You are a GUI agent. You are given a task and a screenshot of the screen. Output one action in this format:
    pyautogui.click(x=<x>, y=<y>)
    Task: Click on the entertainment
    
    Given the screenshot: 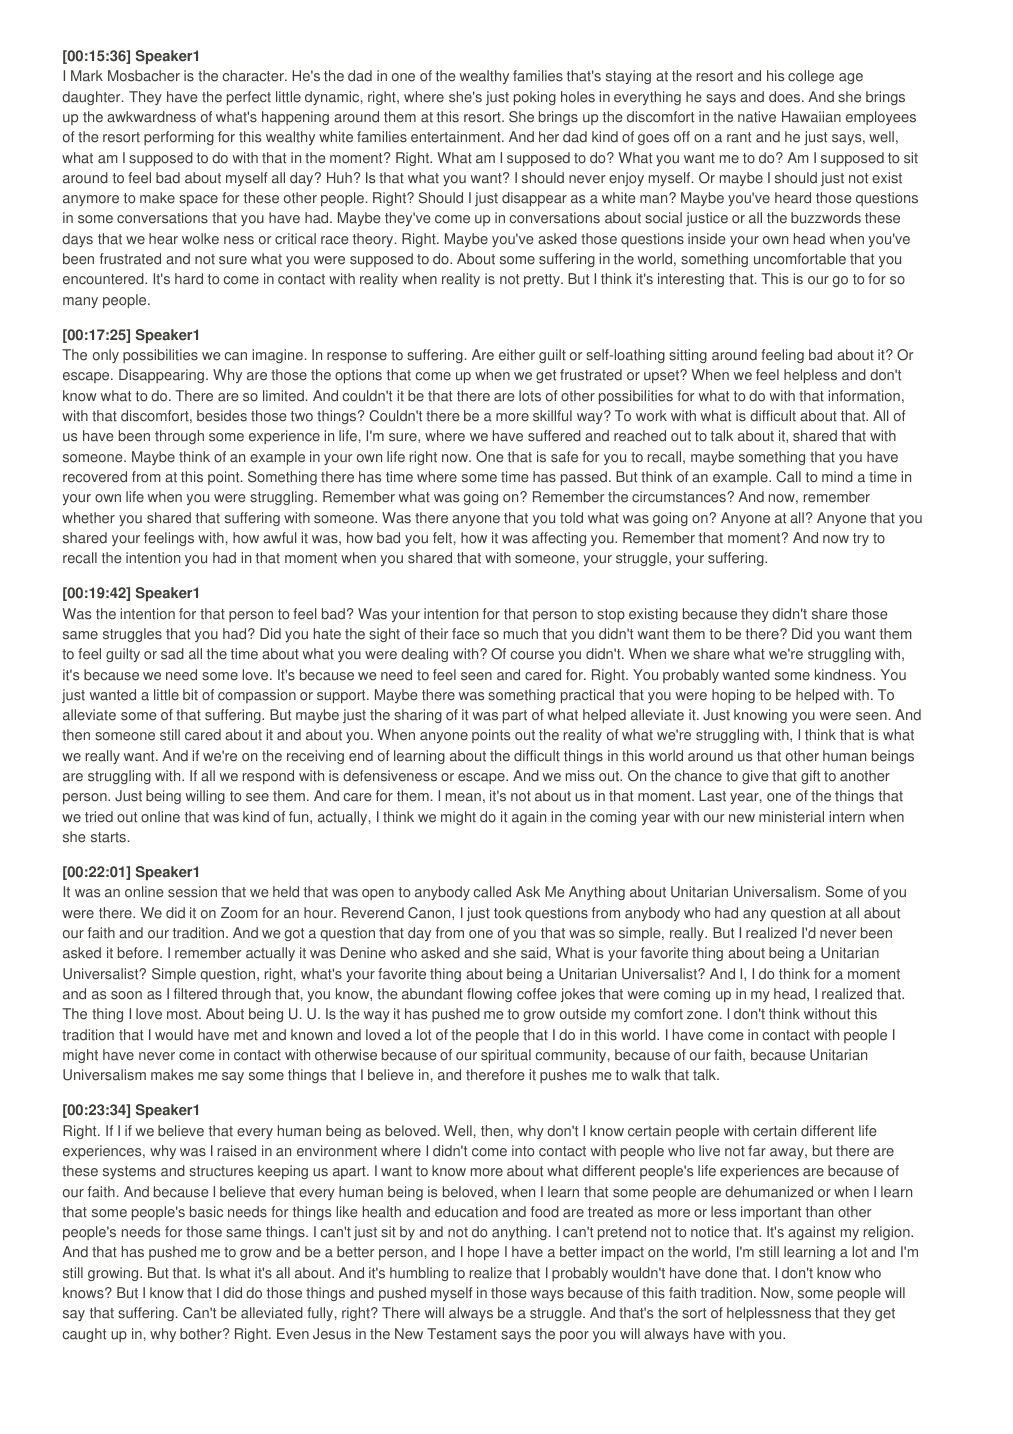 What is the action you would take?
    pyautogui.click(x=457, y=137)
